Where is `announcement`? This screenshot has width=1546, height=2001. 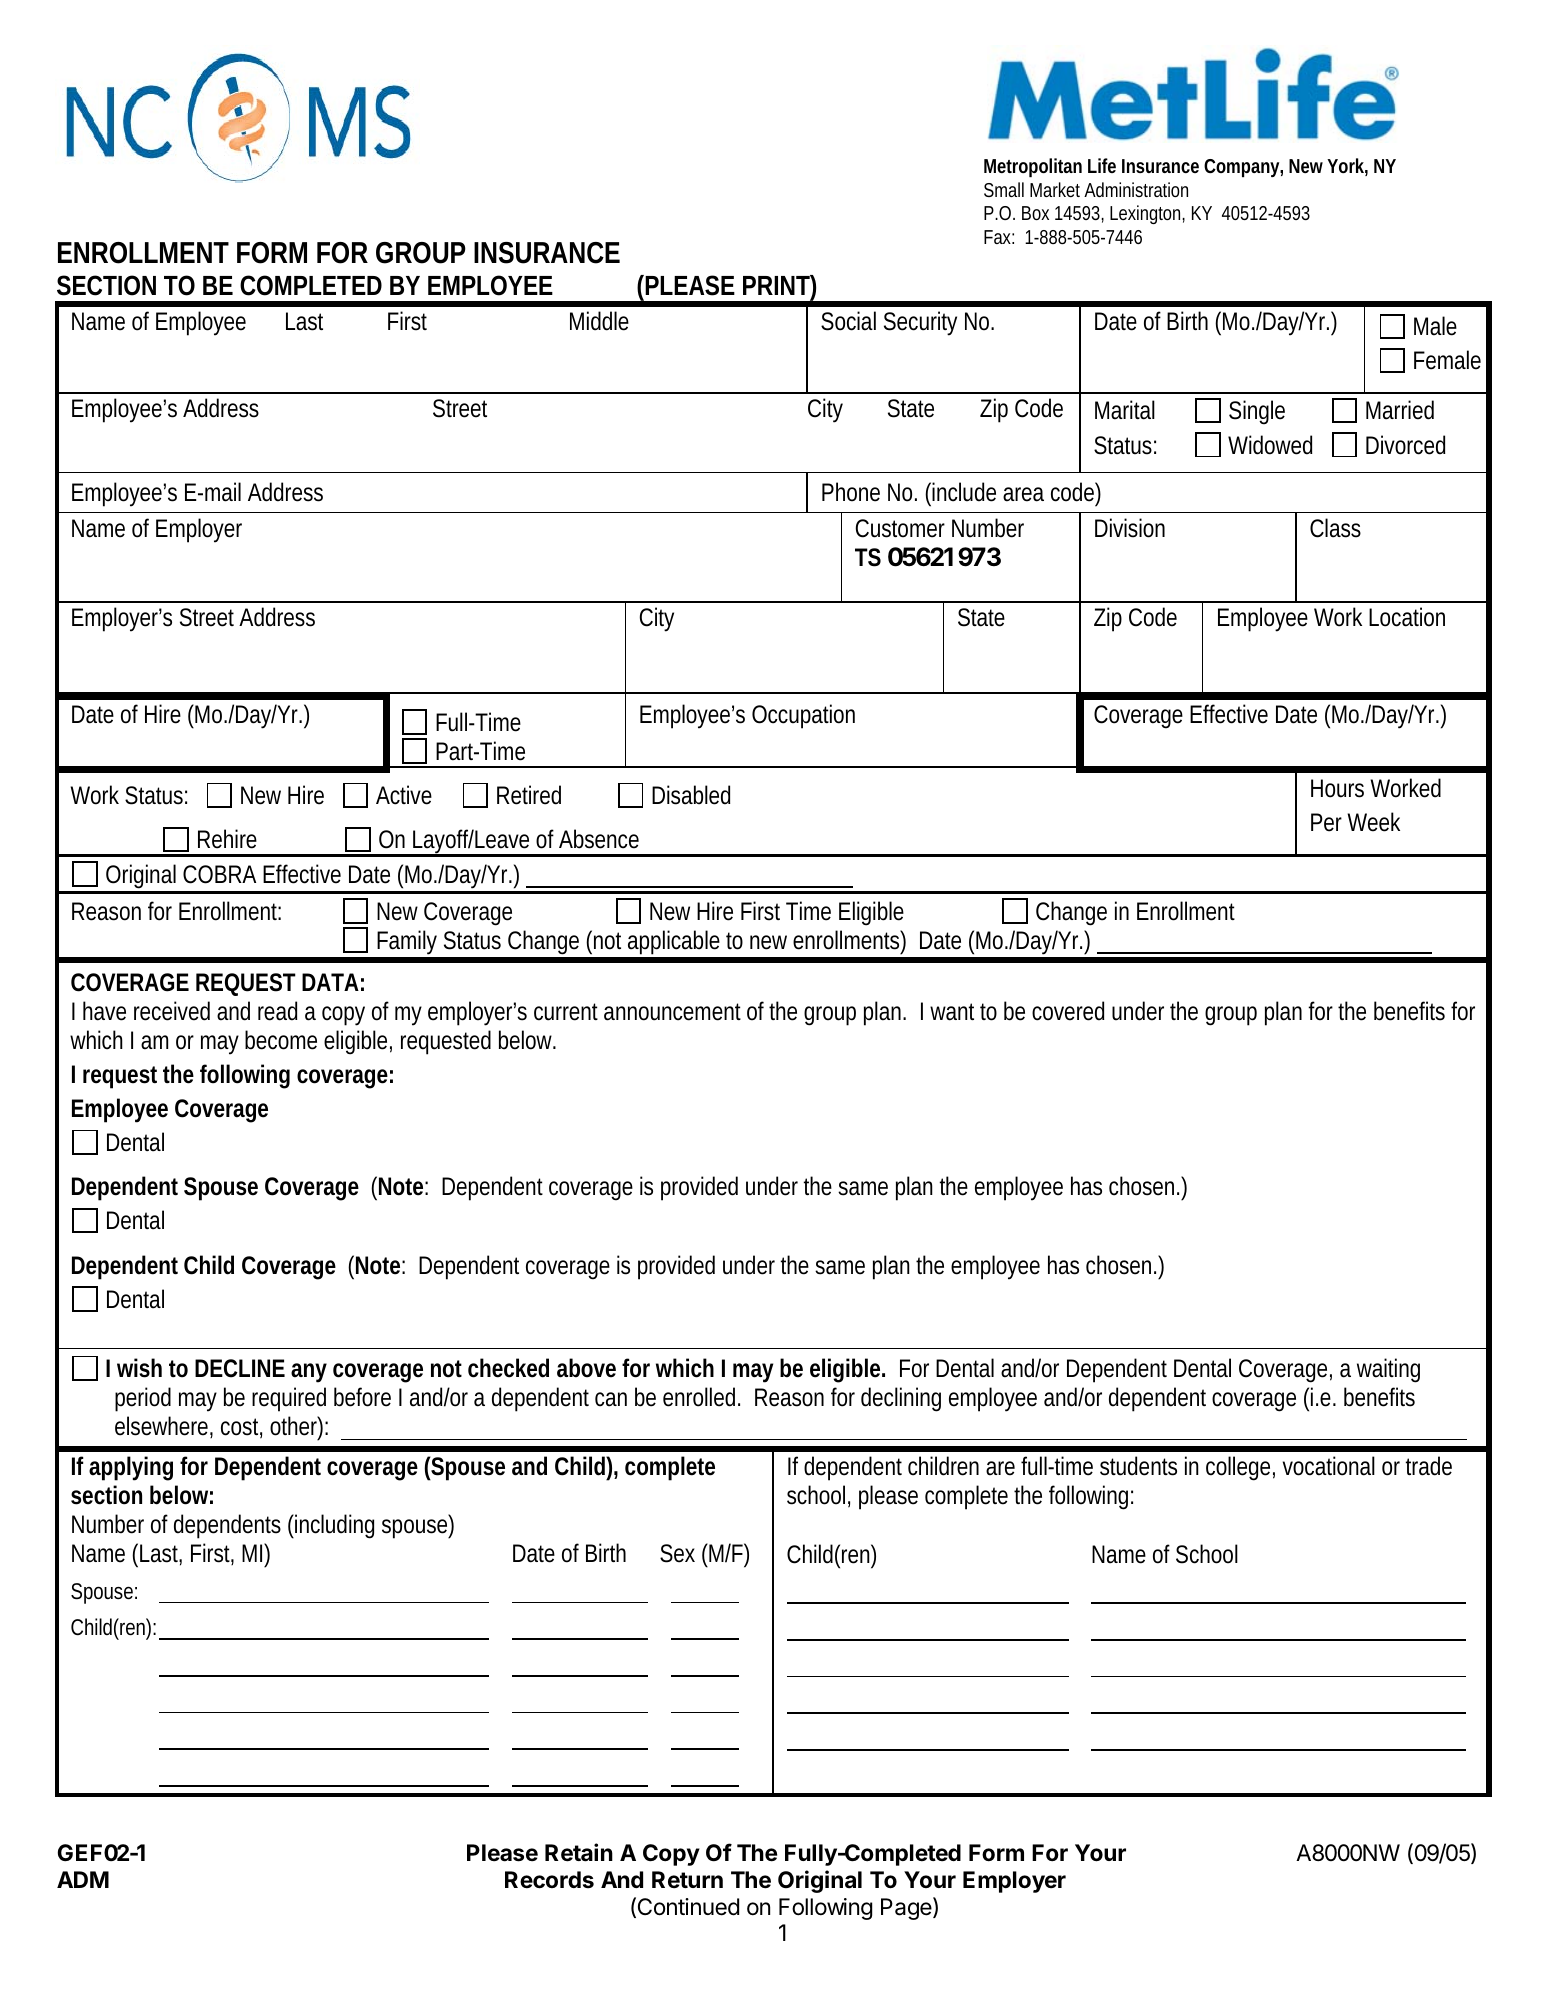
announcement is located at coordinates (672, 1012).
